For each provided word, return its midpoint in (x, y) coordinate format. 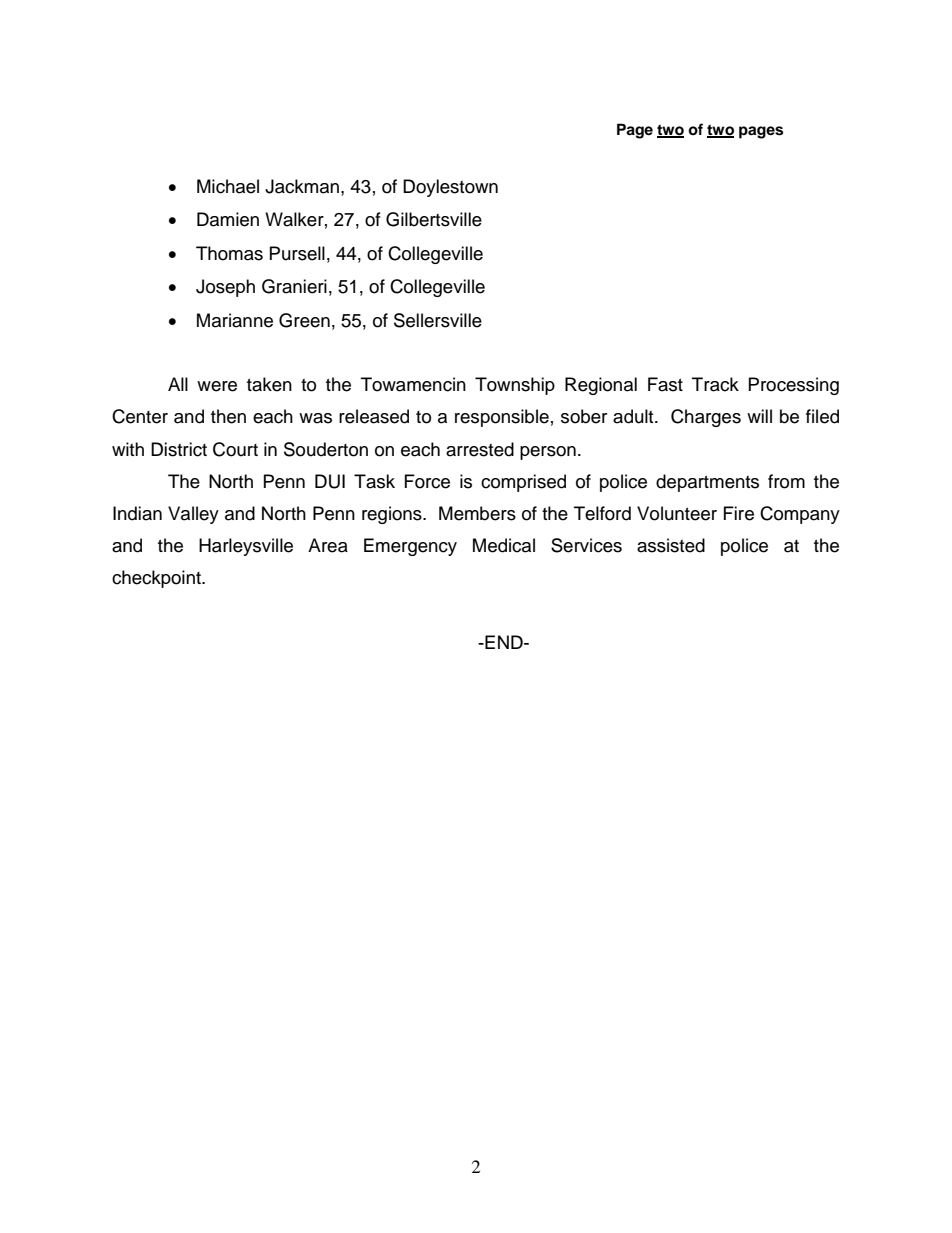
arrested (480, 449)
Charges (706, 418)
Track (715, 384)
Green (304, 320)
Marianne (235, 320)
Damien (228, 219)
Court (235, 449)
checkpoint (157, 579)
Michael (228, 186)
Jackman (302, 186)
